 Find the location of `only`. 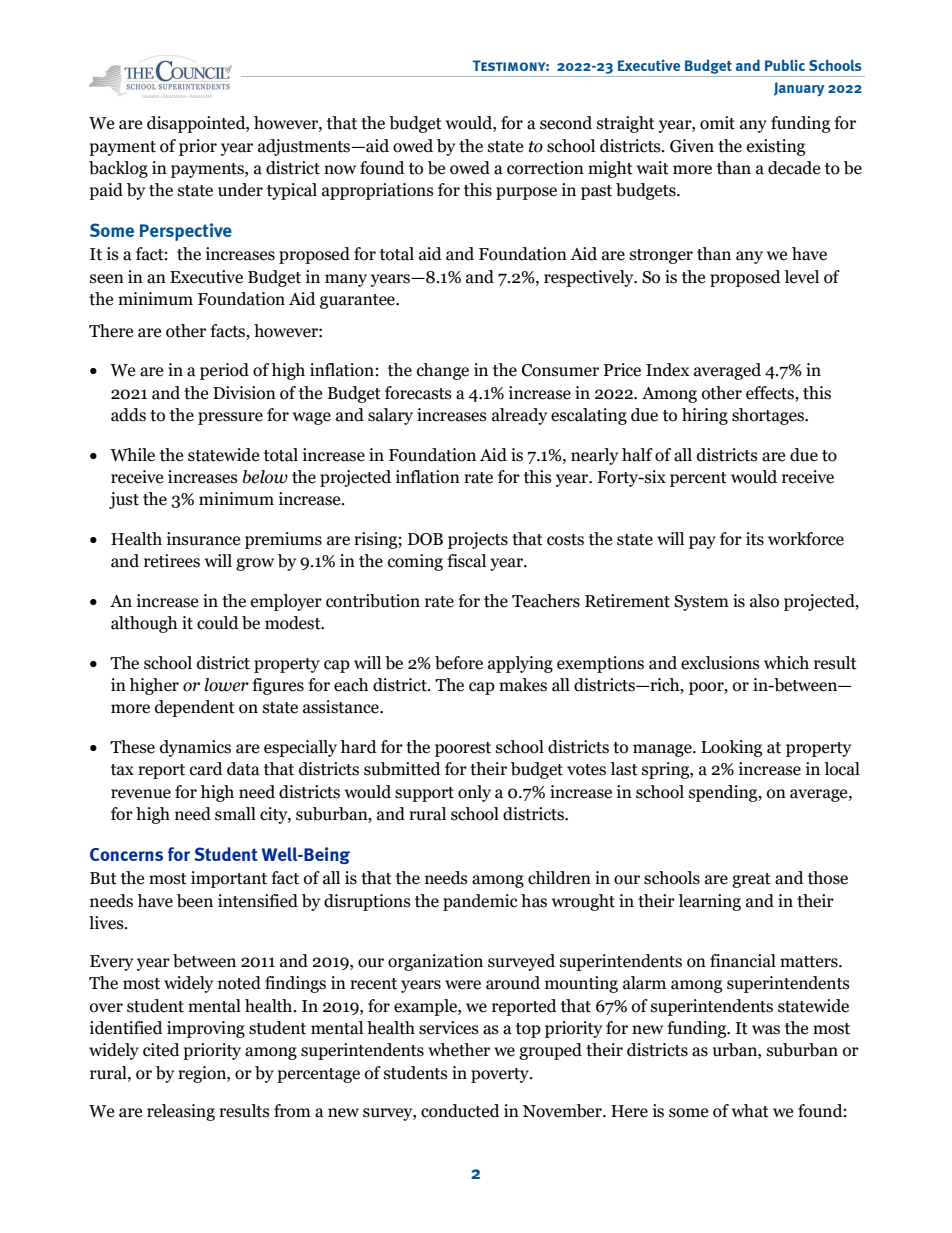

only is located at coordinates (474, 793).
